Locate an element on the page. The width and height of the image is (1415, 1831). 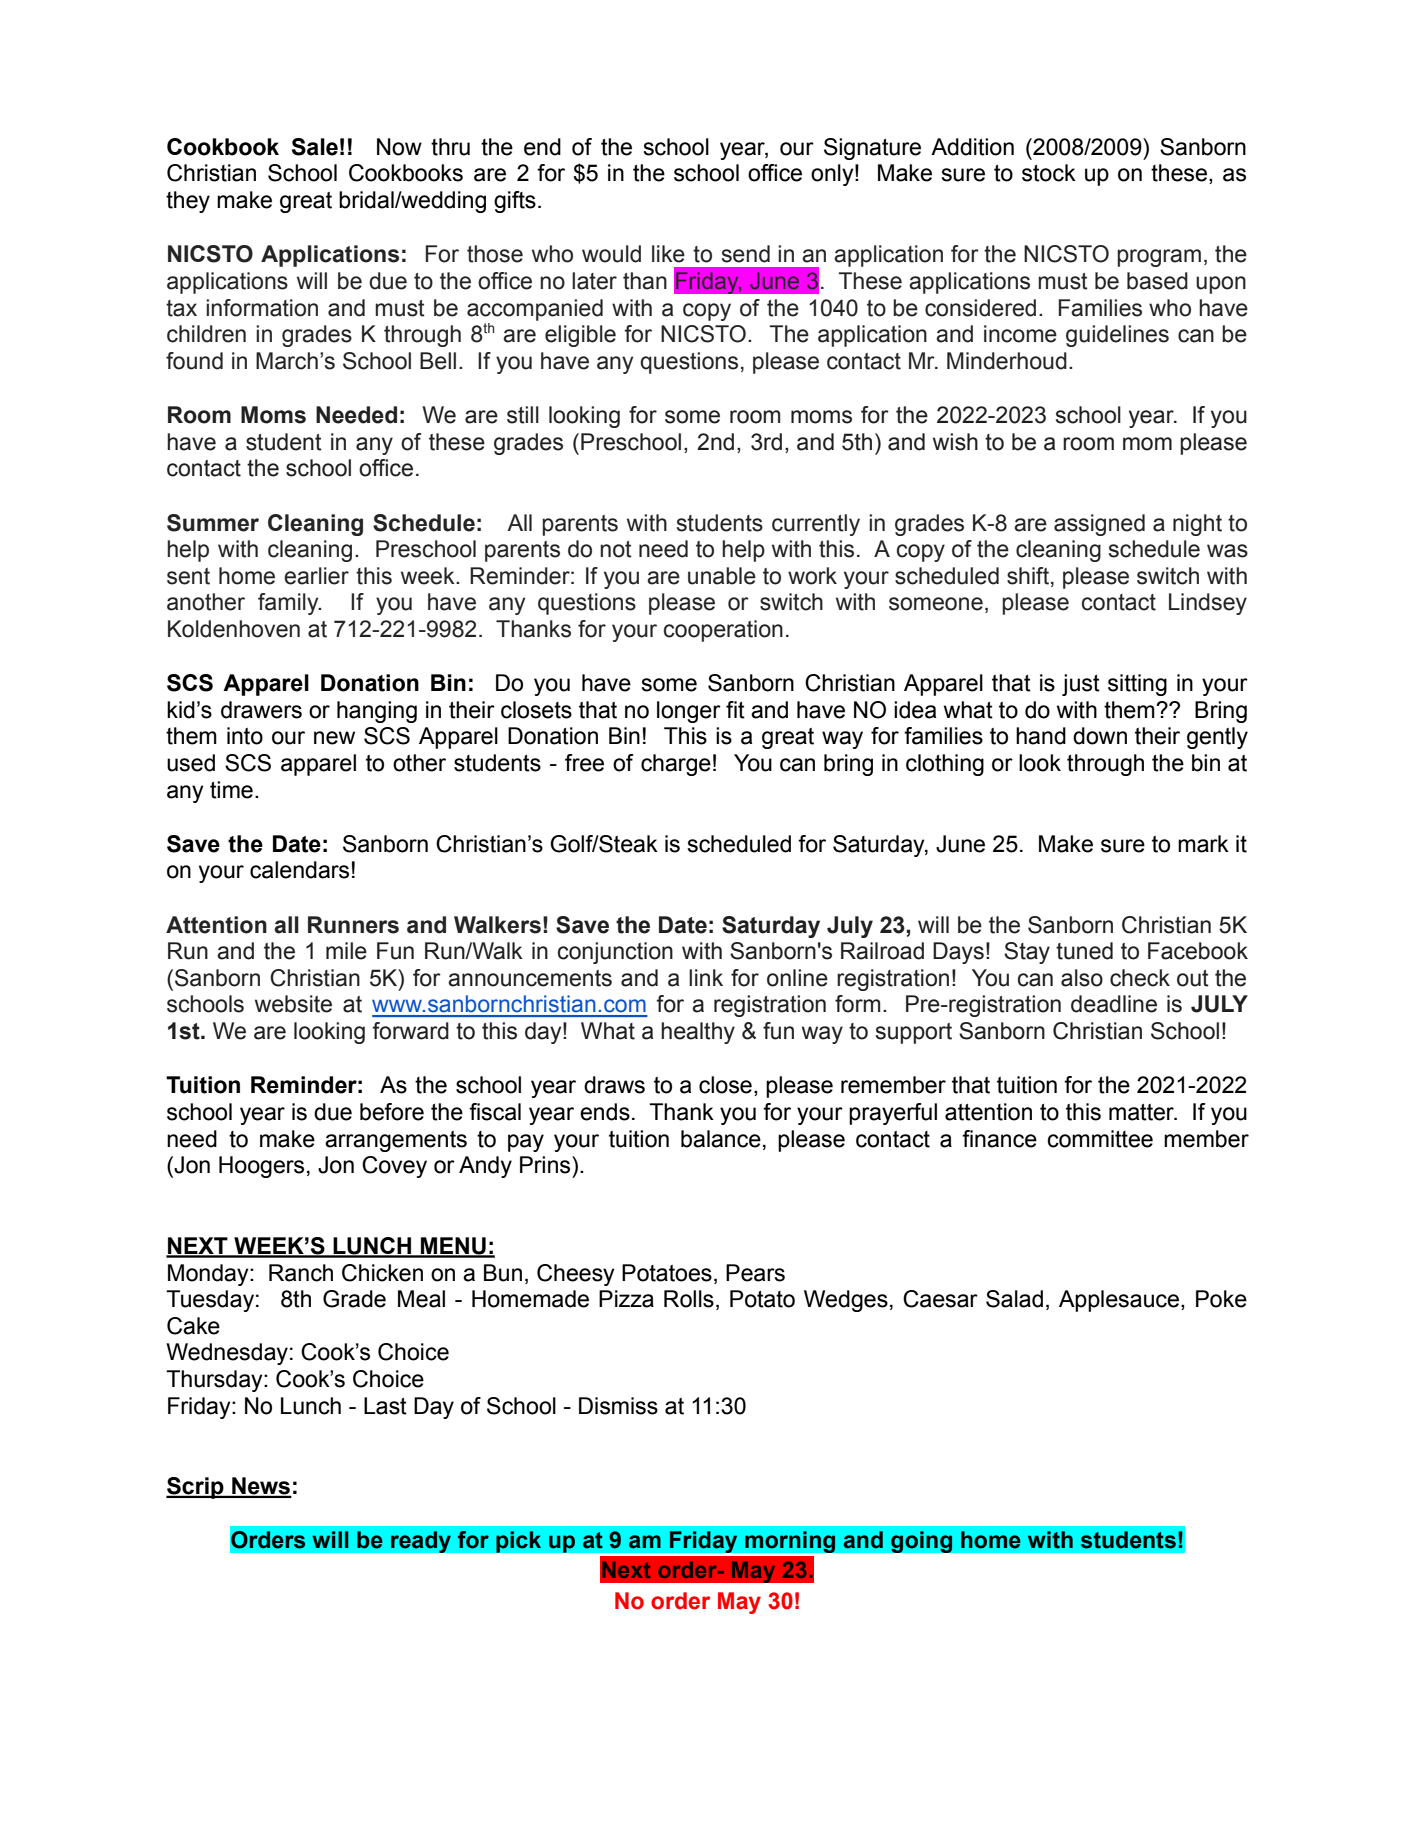
Dismiss is located at coordinates (618, 1406).
